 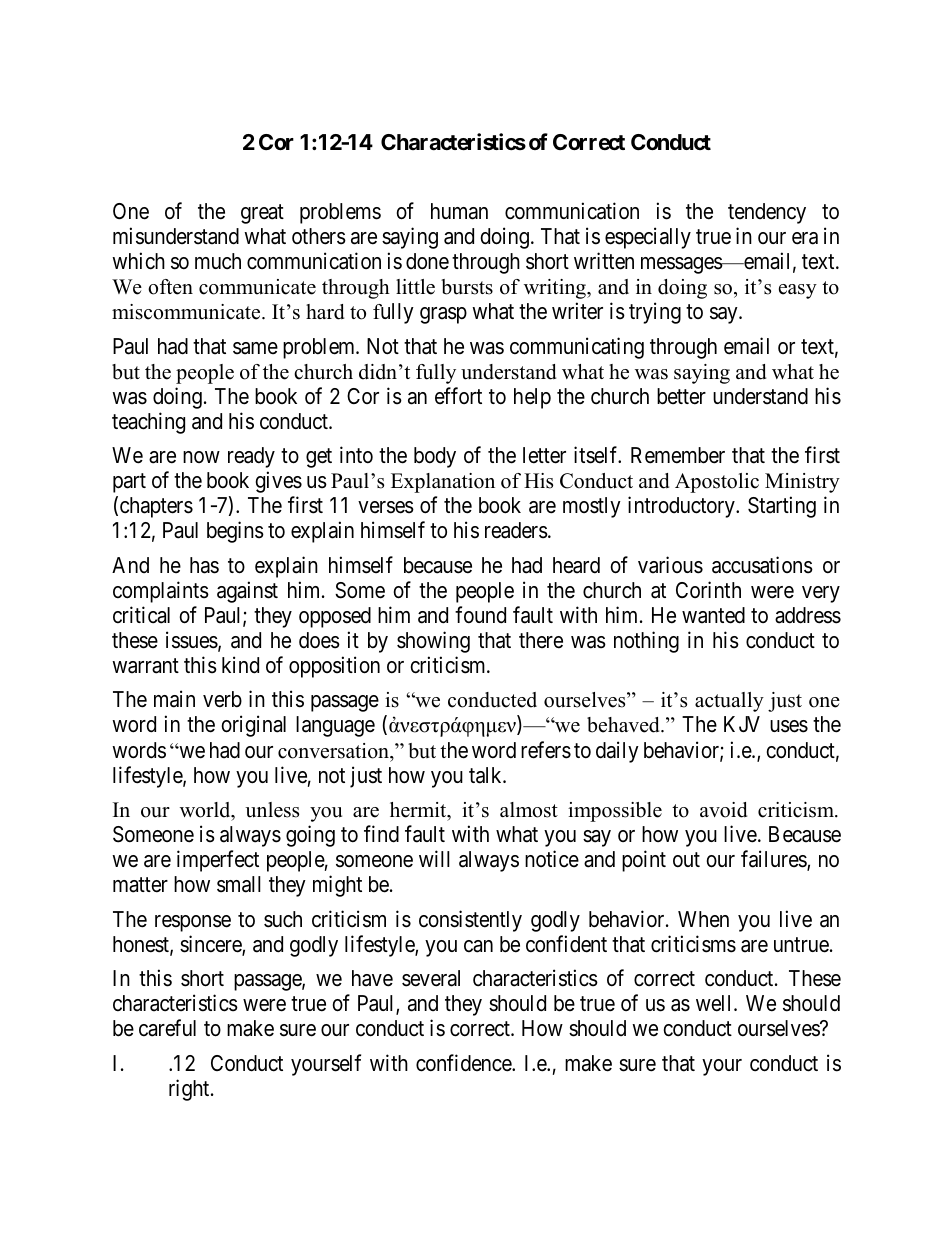 What do you see at coordinates (464, 1063) in the page?
I see `confidence` at bounding box center [464, 1063].
